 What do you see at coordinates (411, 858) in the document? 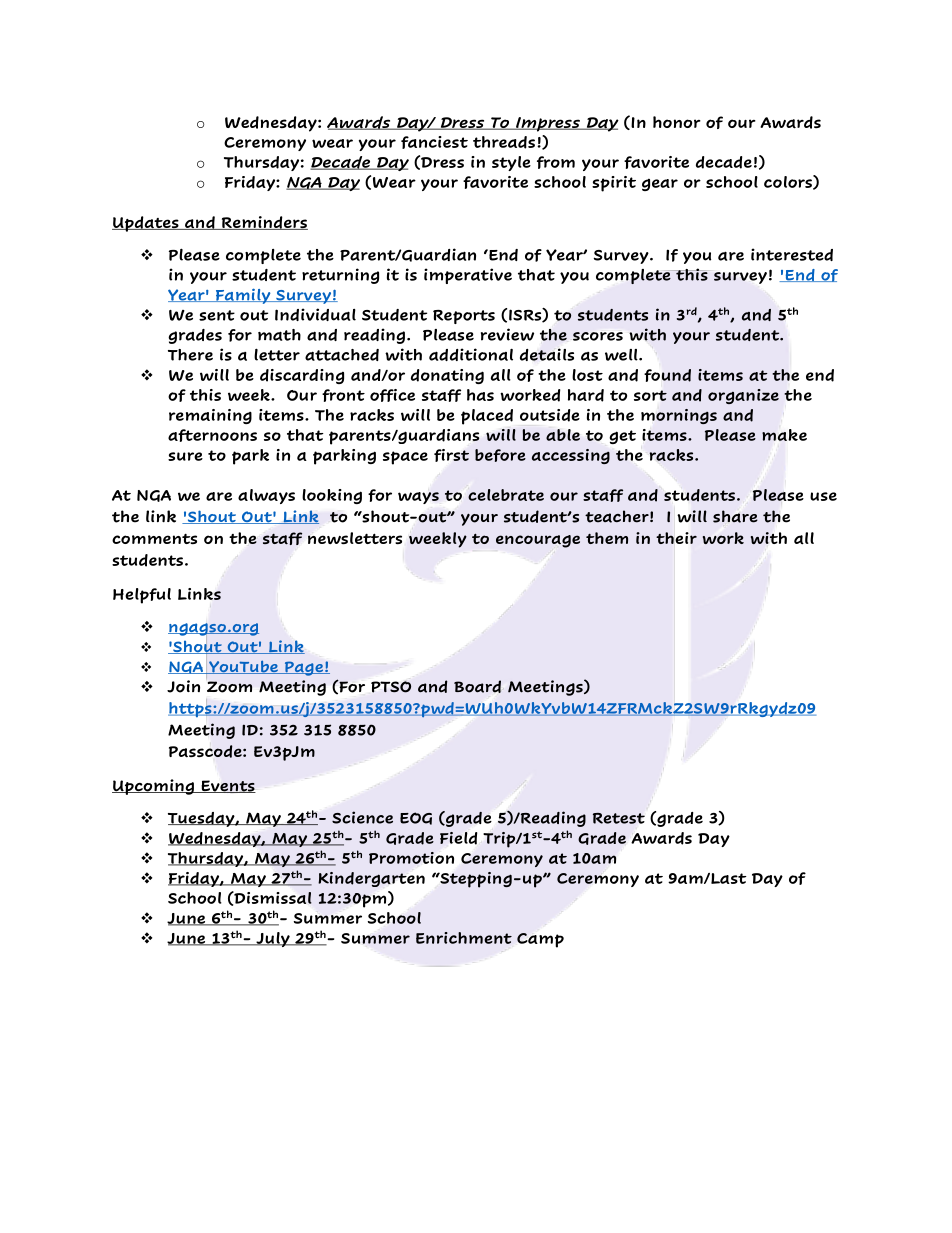
I see `Promotion` at bounding box center [411, 858].
